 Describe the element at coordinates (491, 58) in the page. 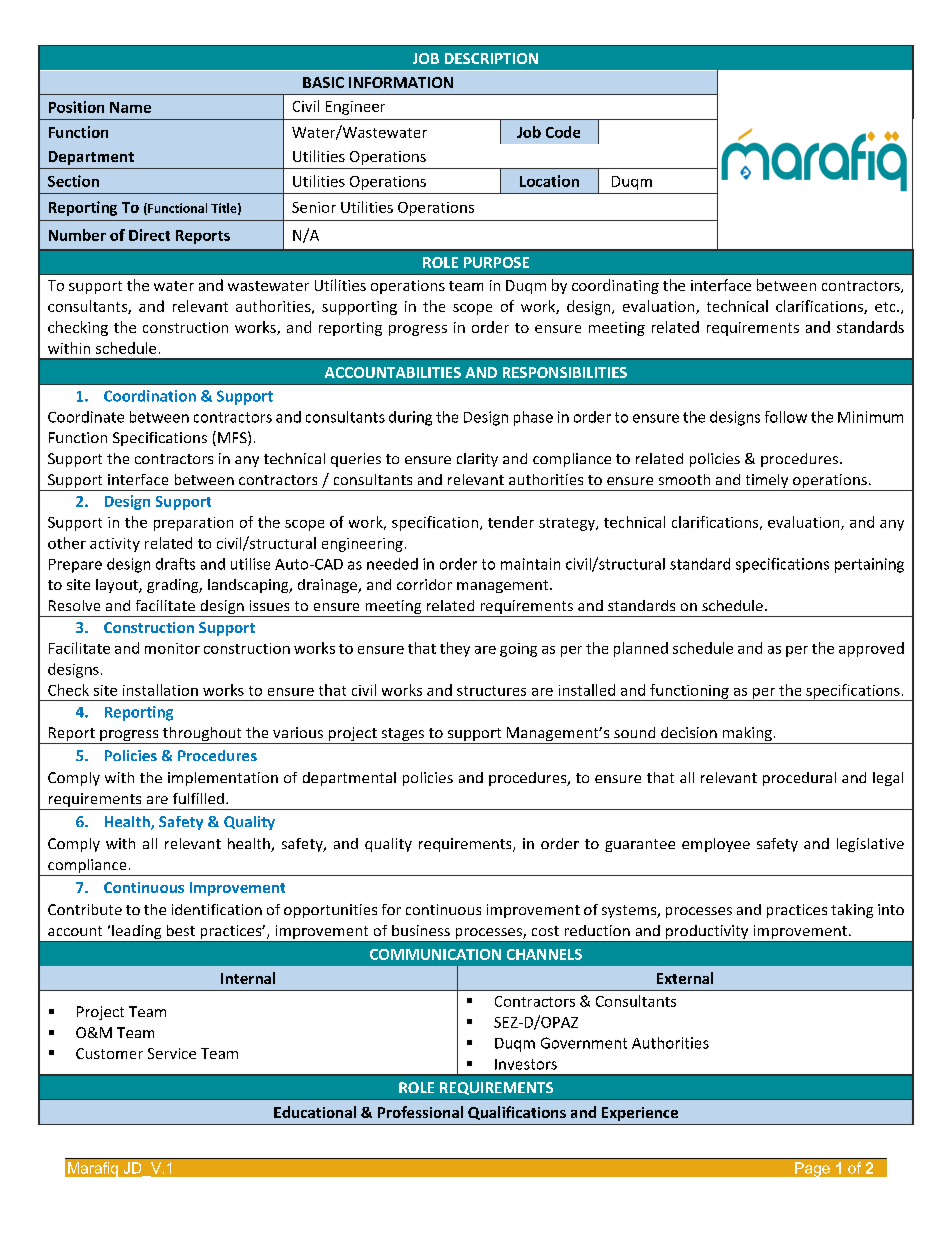

I see `DESCRIPTION` at that location.
